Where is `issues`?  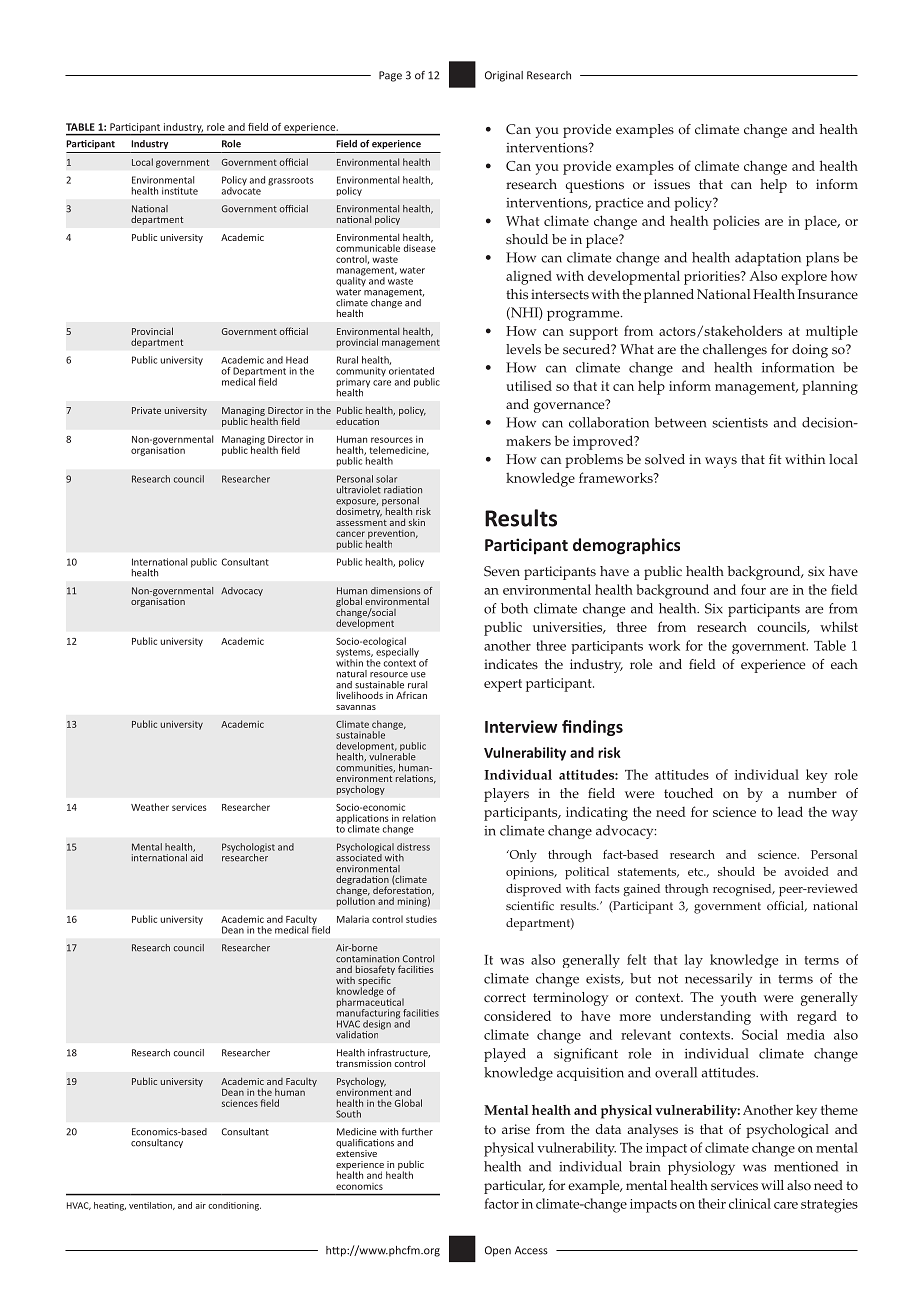 issues is located at coordinates (672, 184).
